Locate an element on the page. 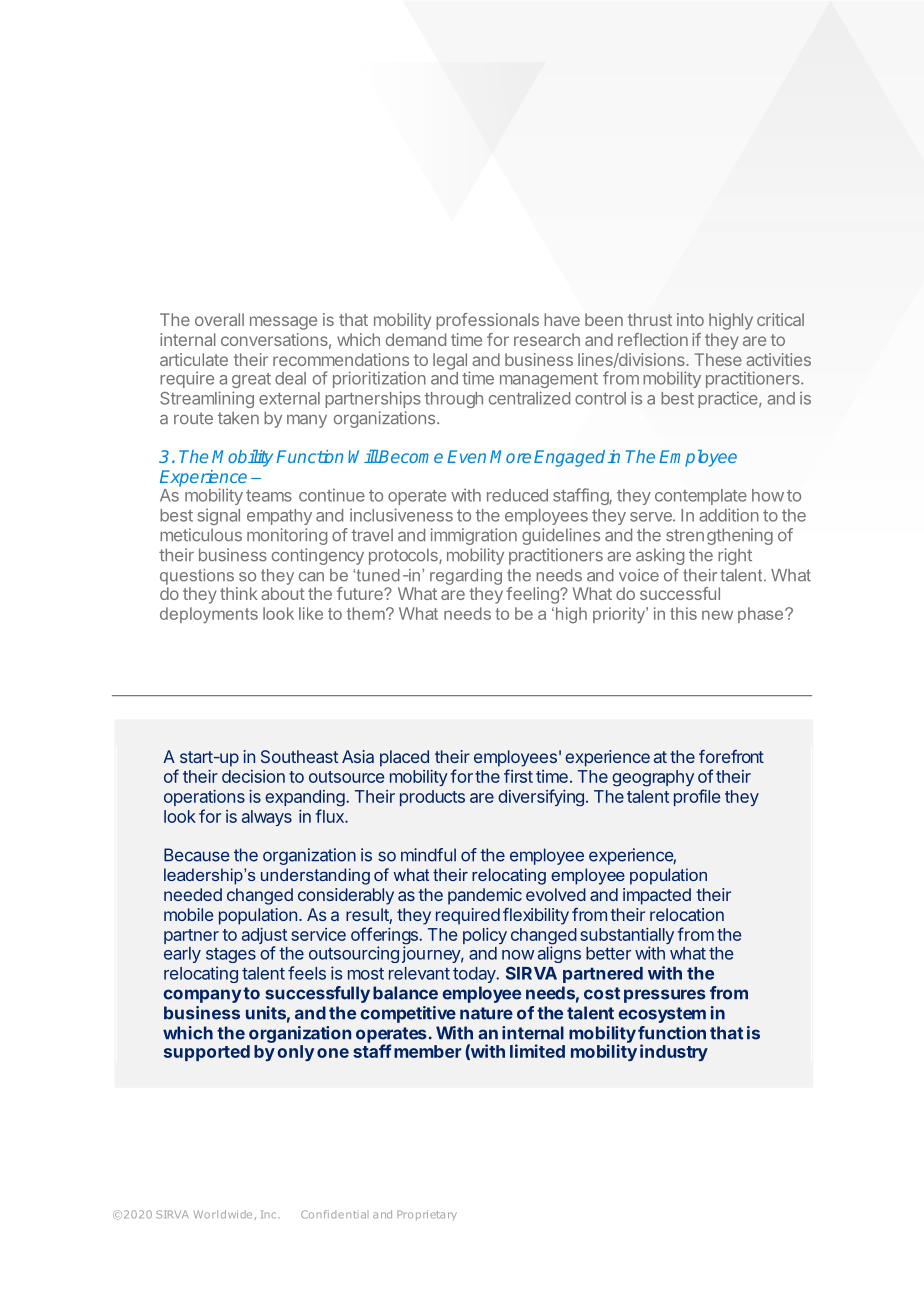 This image has height=1308, width=924. stages is located at coordinates (231, 955).
